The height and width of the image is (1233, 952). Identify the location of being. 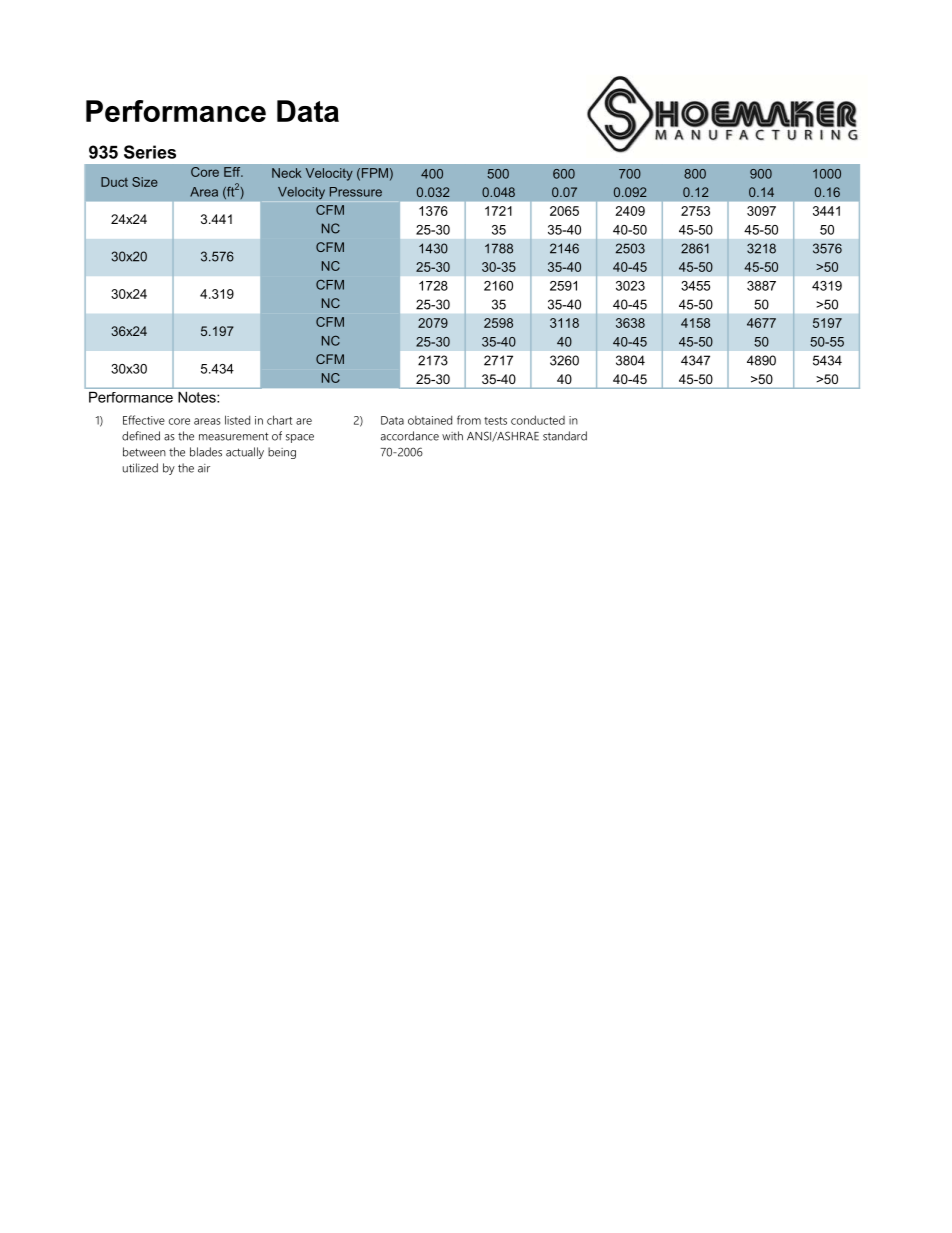
(282, 453).
